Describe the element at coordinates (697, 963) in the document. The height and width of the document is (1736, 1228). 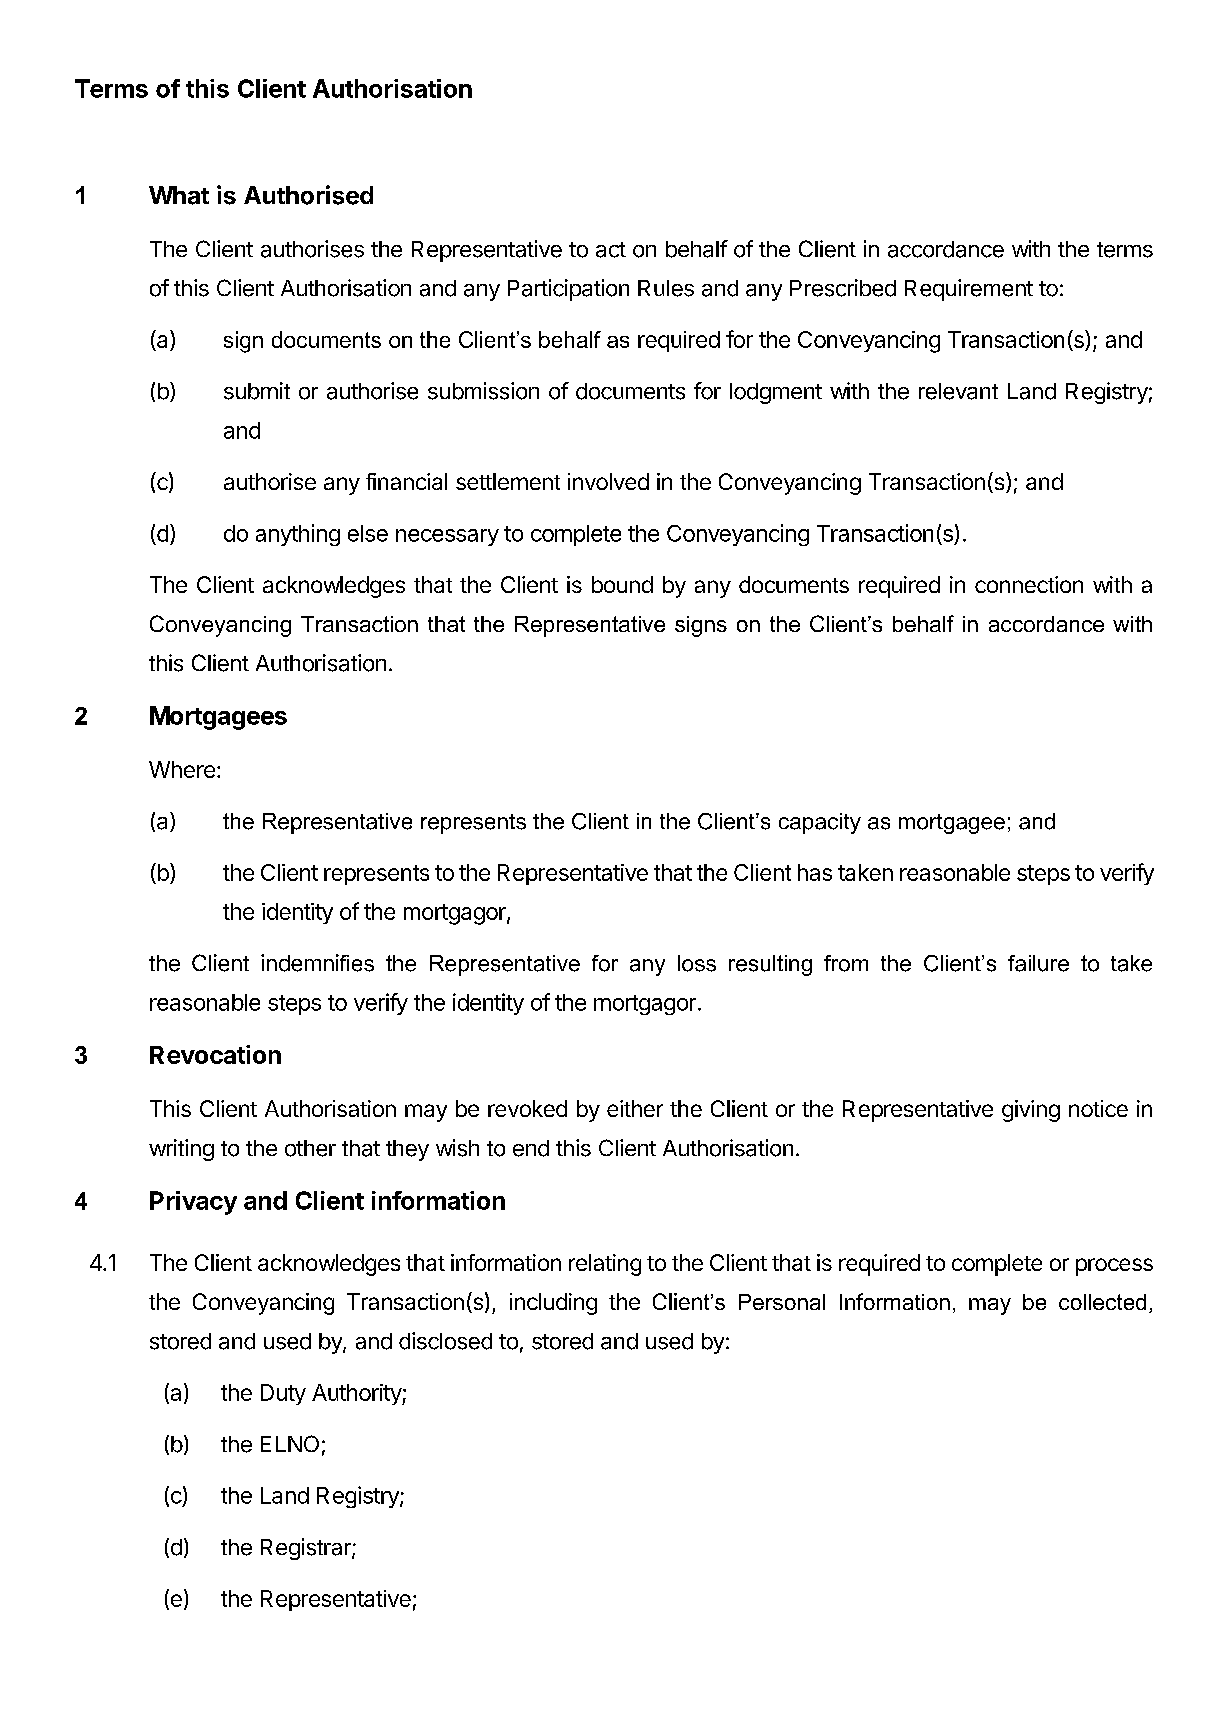
I see `loss` at that location.
